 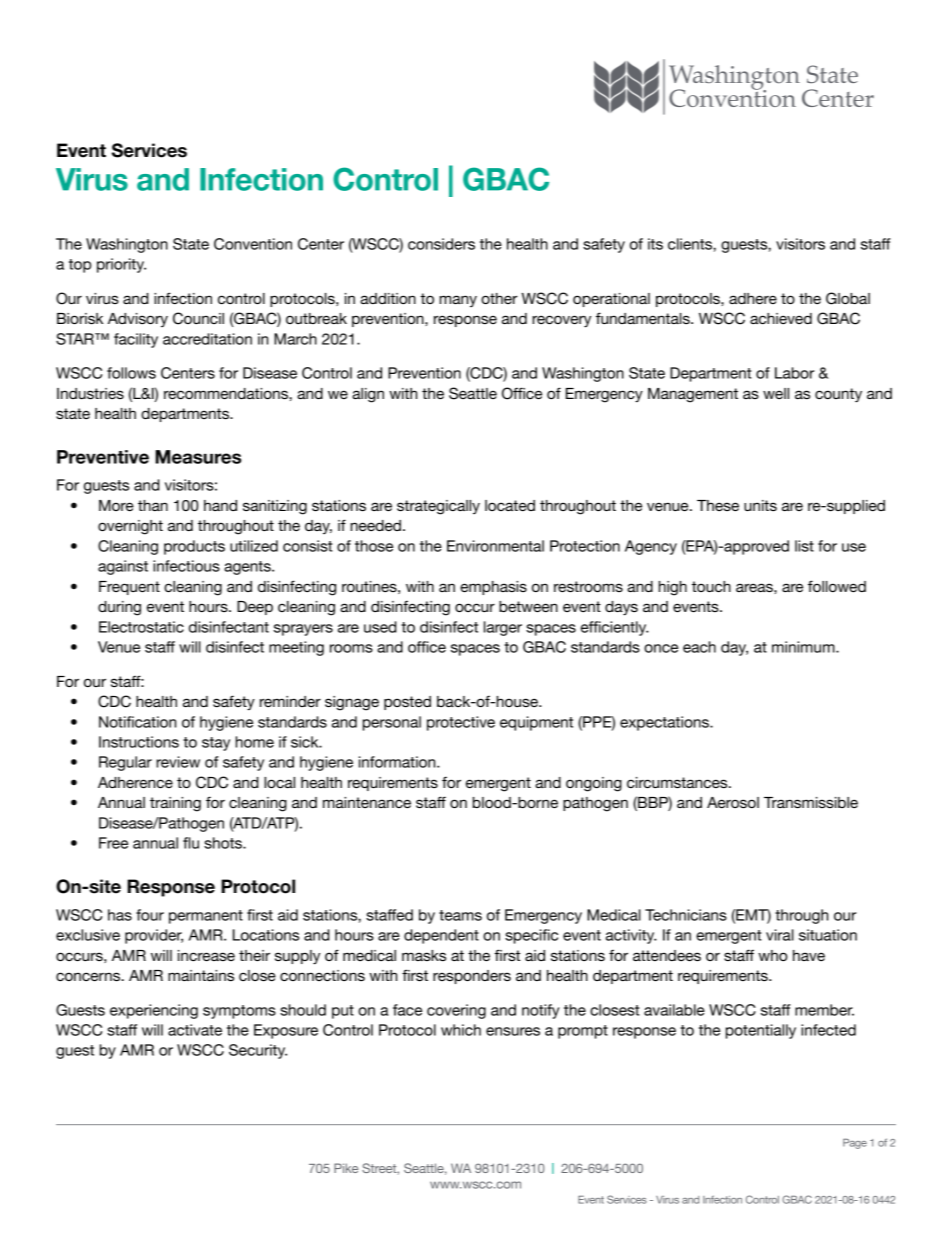 What do you see at coordinates (461, 723) in the screenshot?
I see `protective` at bounding box center [461, 723].
